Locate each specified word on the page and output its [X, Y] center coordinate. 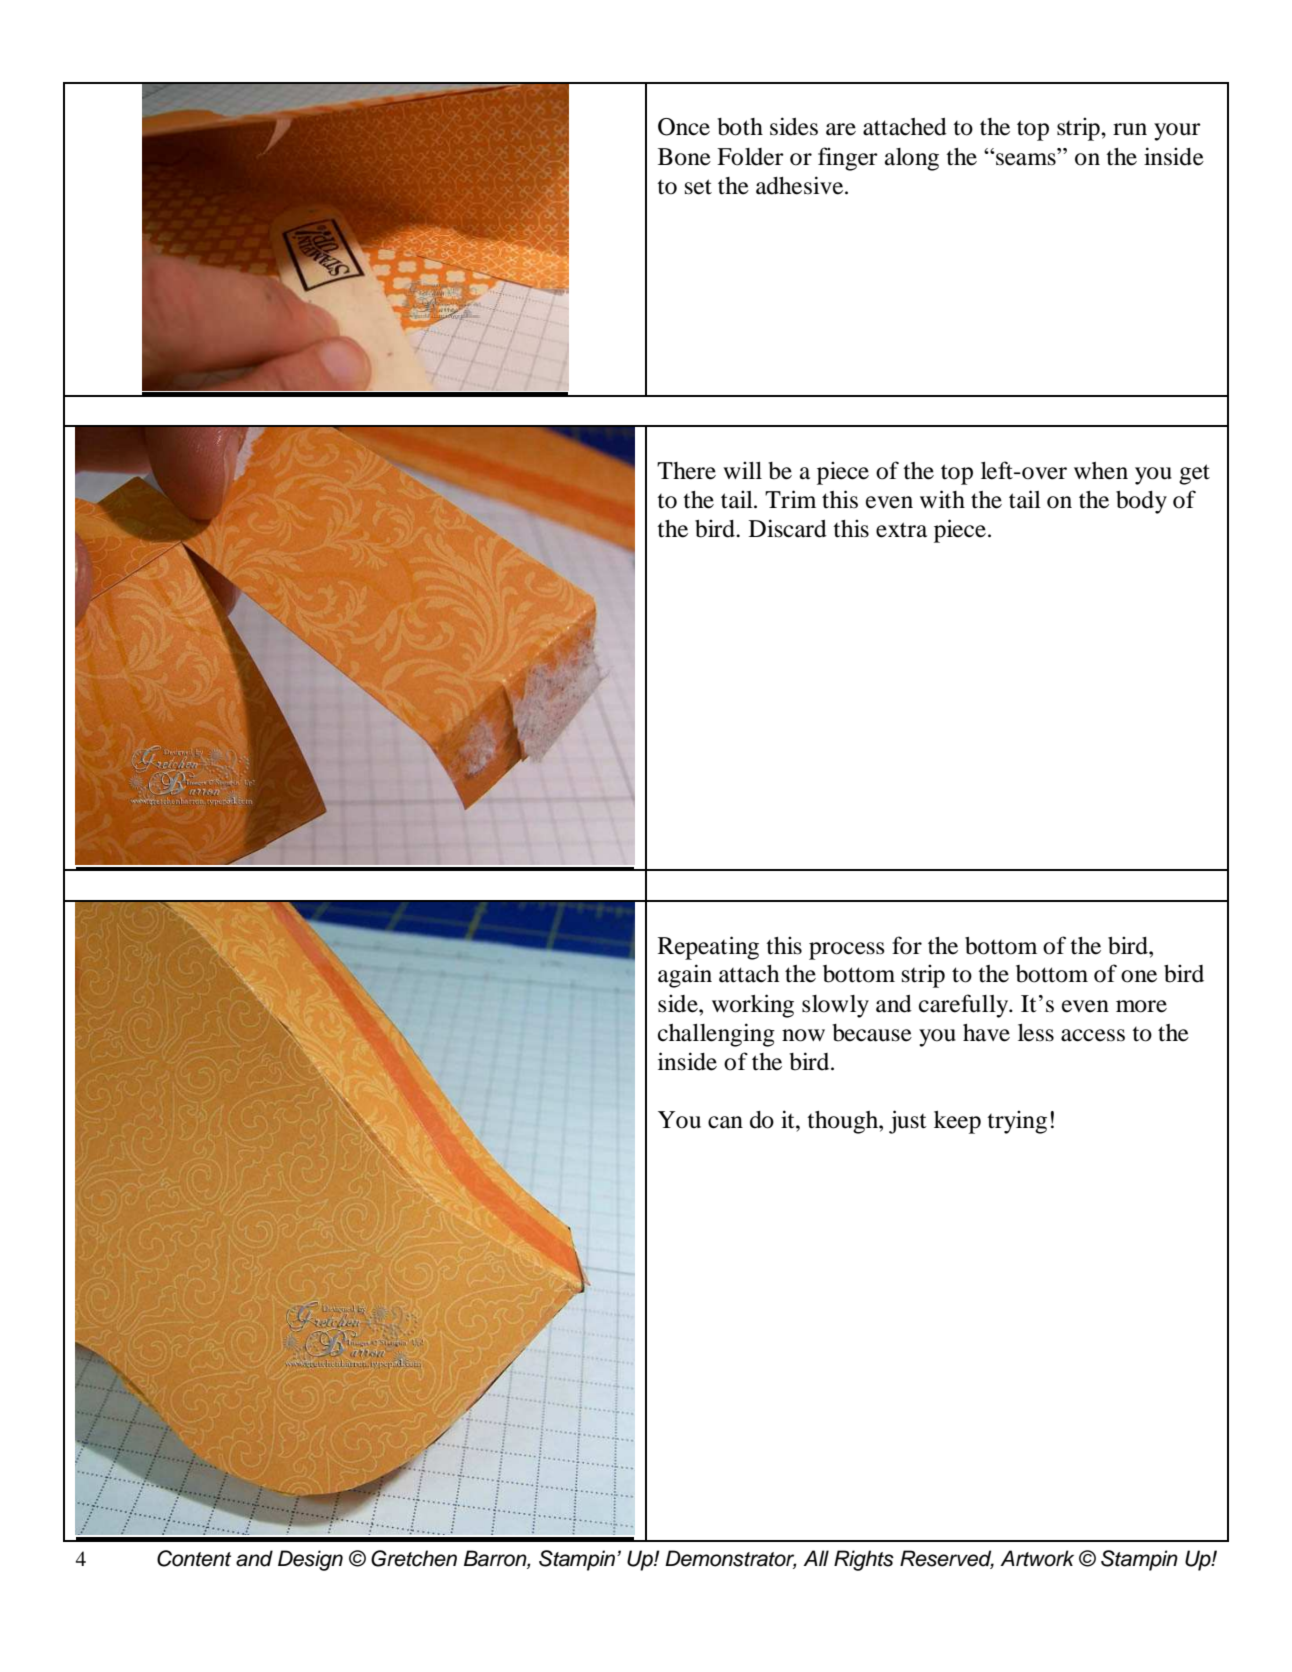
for [907, 945]
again [685, 976]
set [698, 187]
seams [1025, 159]
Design [310, 1560]
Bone [684, 157]
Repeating [708, 948]
